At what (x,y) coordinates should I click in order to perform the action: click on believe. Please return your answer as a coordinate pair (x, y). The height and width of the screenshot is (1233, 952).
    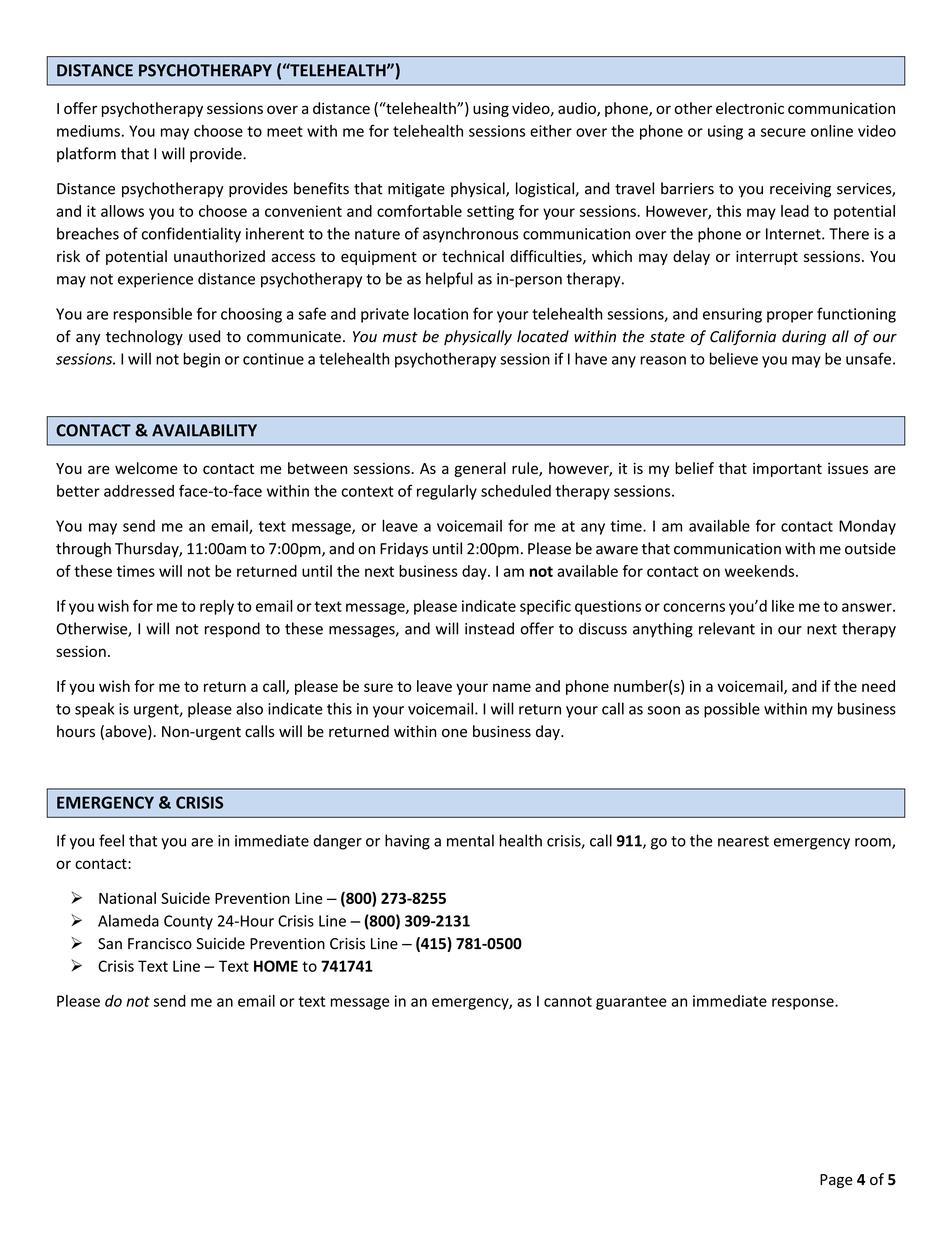
    Looking at the image, I should click on (734, 358).
